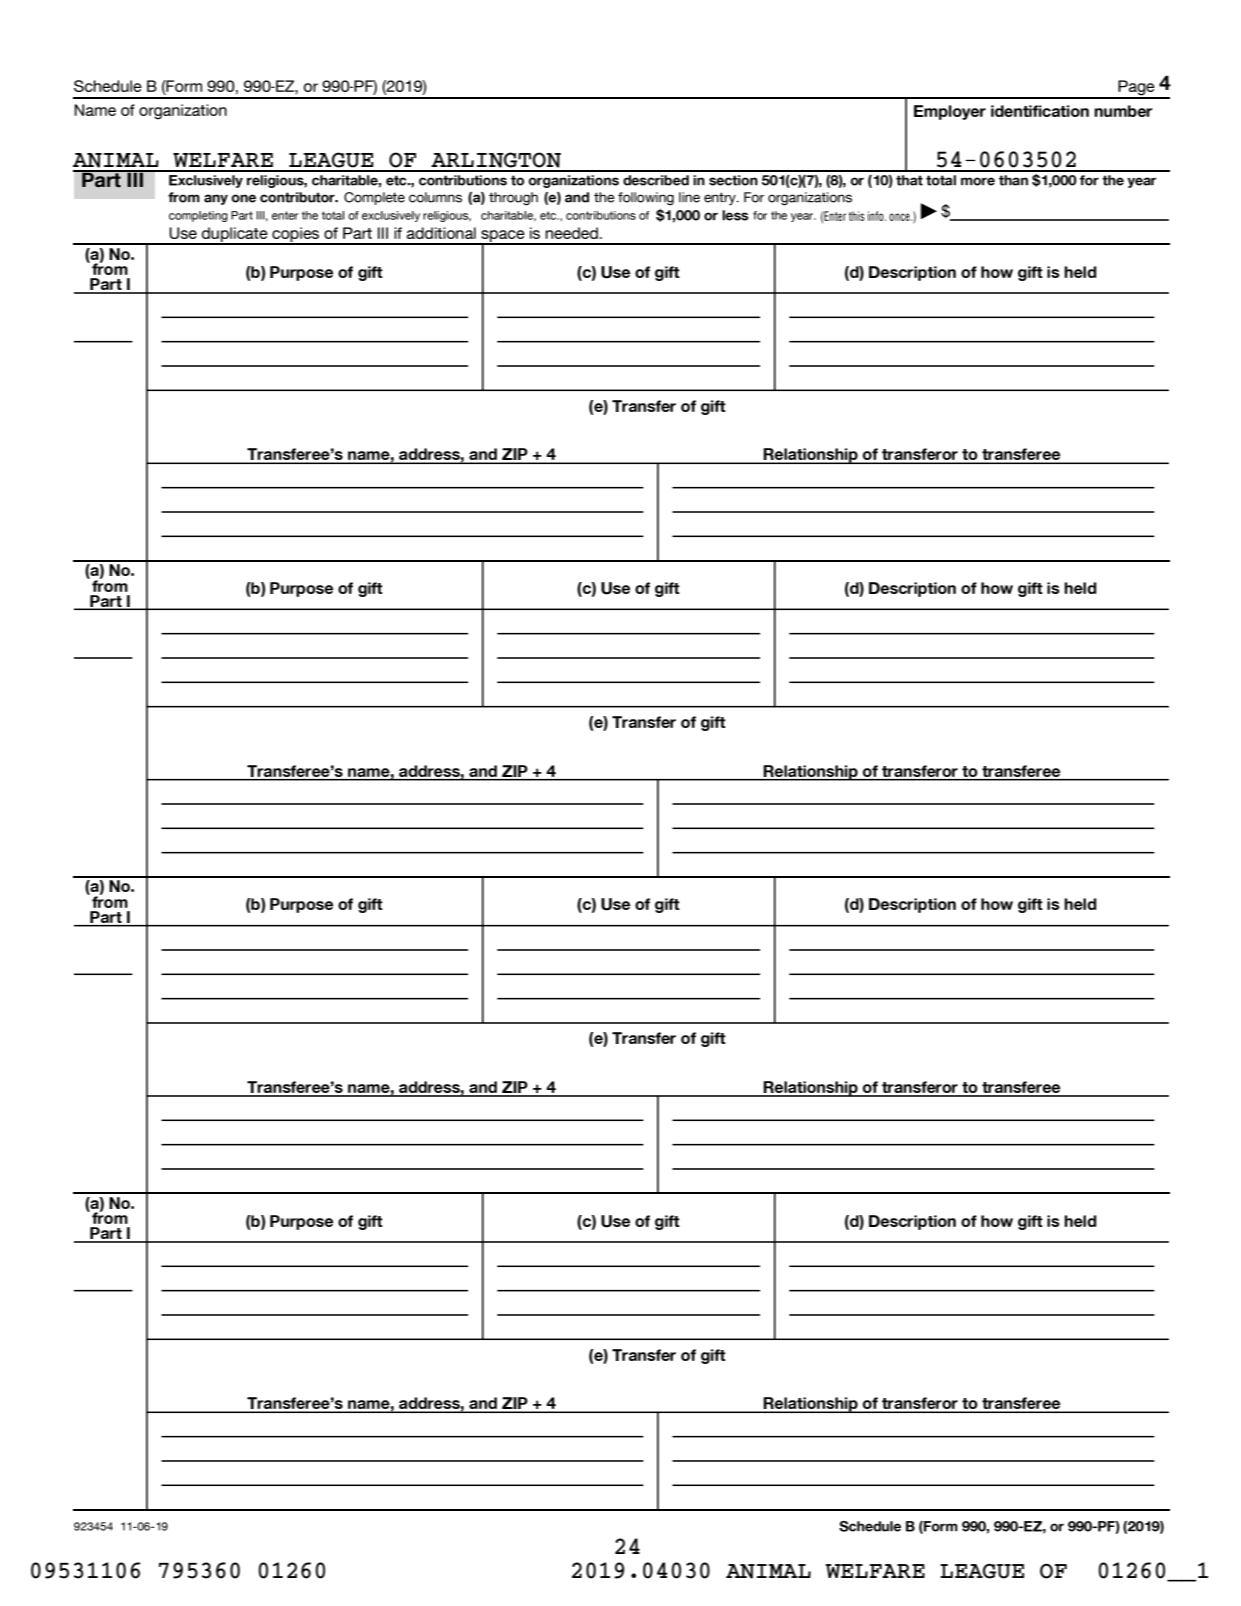 This screenshot has height=1606, width=1241. Describe the element at coordinates (1040, 111) in the screenshot. I see `identification` at that location.
